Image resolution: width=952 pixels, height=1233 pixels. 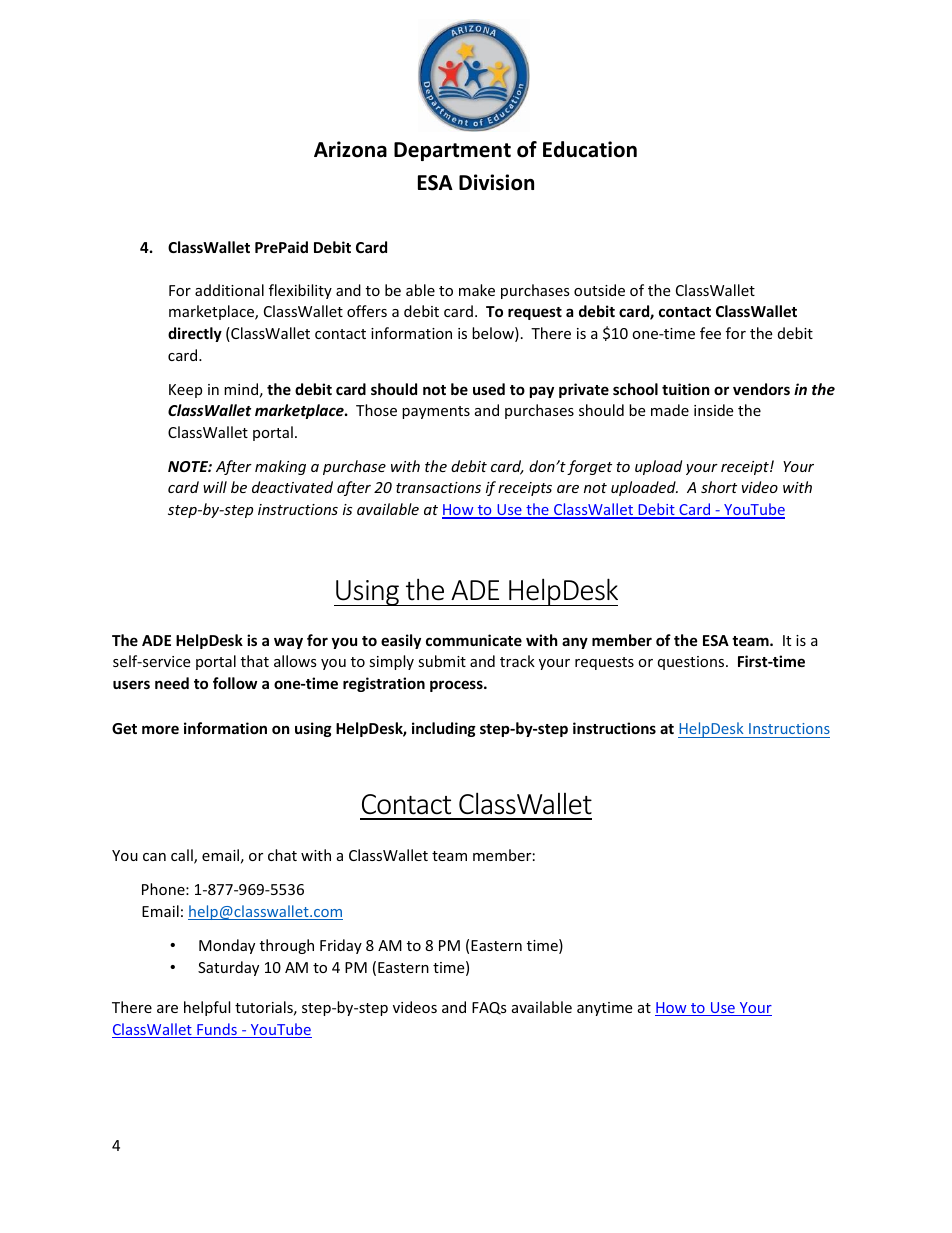 What do you see at coordinates (288, 643) in the document?
I see `way` at bounding box center [288, 643].
